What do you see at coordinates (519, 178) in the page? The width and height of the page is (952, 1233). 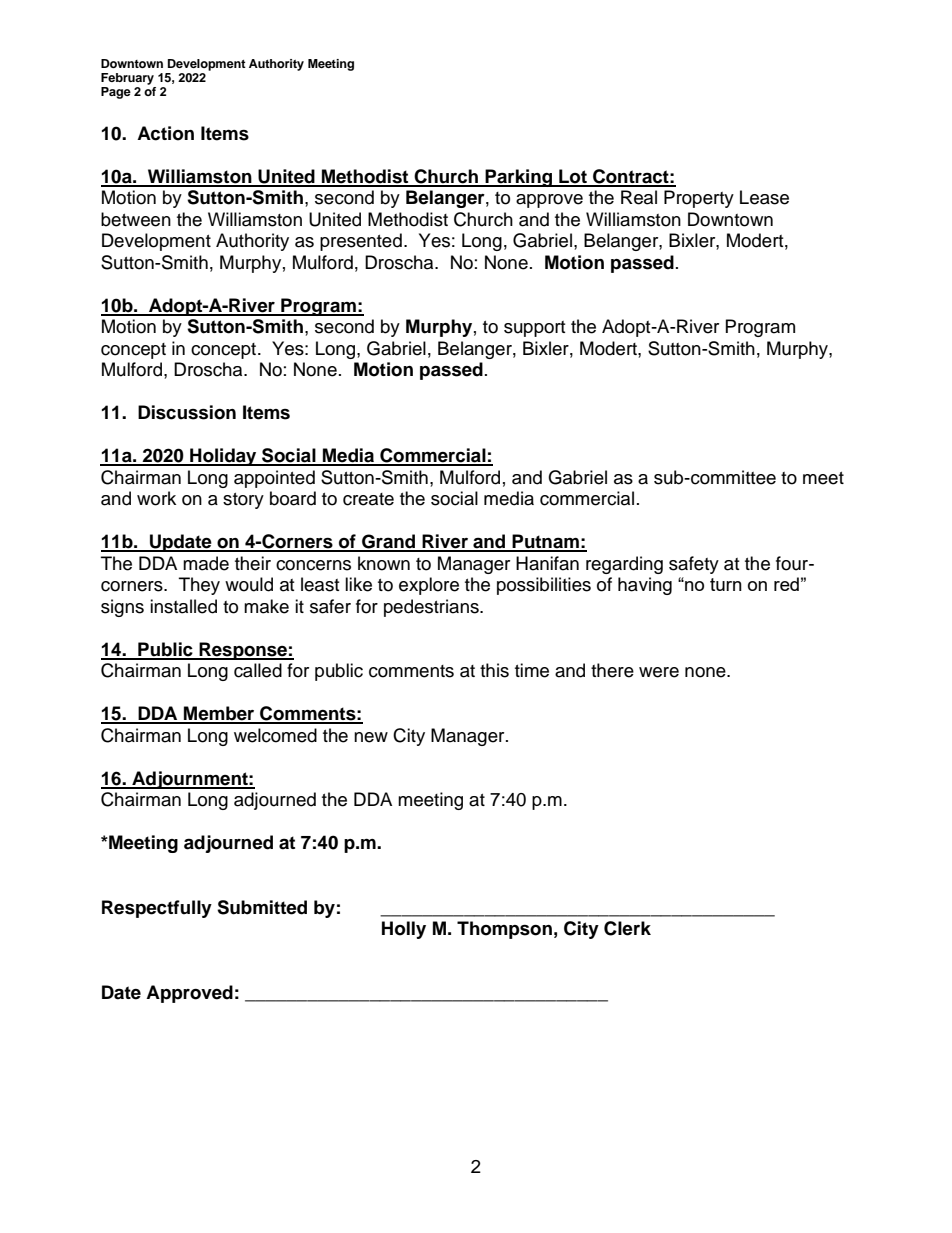 I see `Parking` at bounding box center [519, 178].
